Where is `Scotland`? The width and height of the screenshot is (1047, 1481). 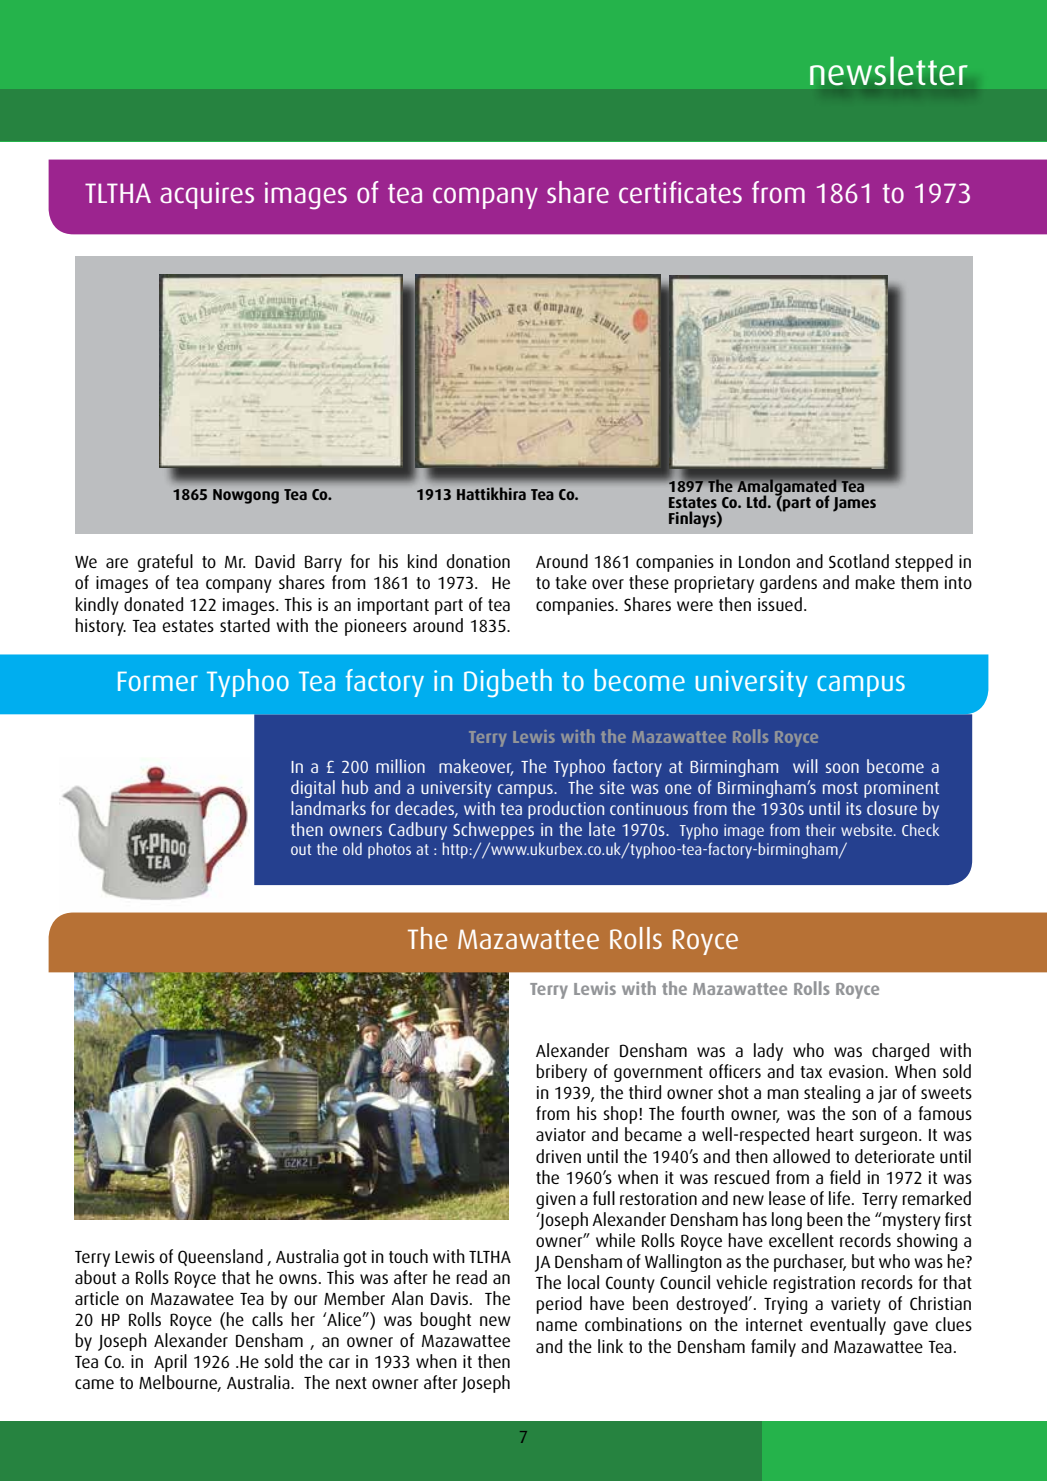
Scotland is located at coordinates (859, 561).
